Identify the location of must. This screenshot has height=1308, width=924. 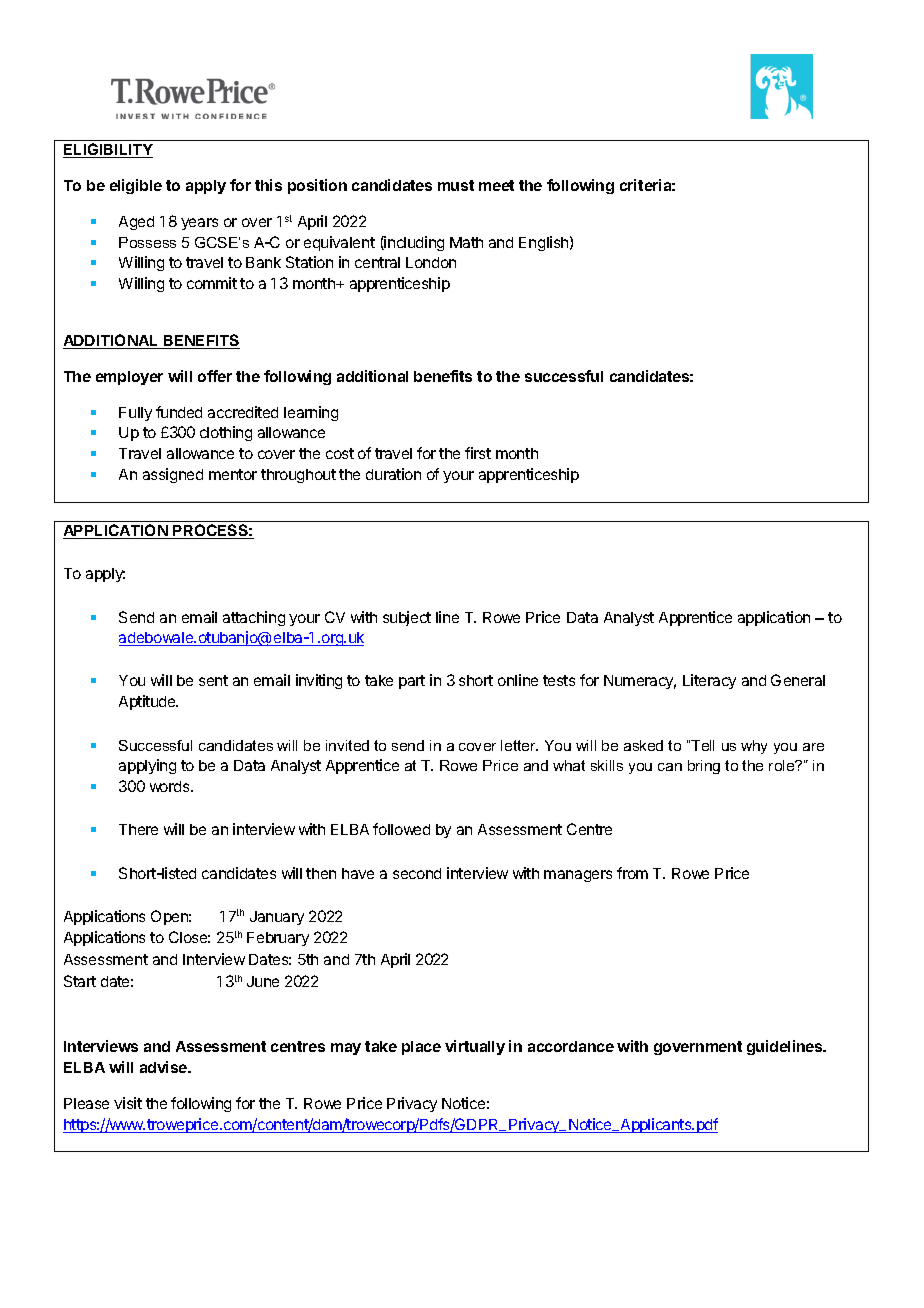
(456, 185).
